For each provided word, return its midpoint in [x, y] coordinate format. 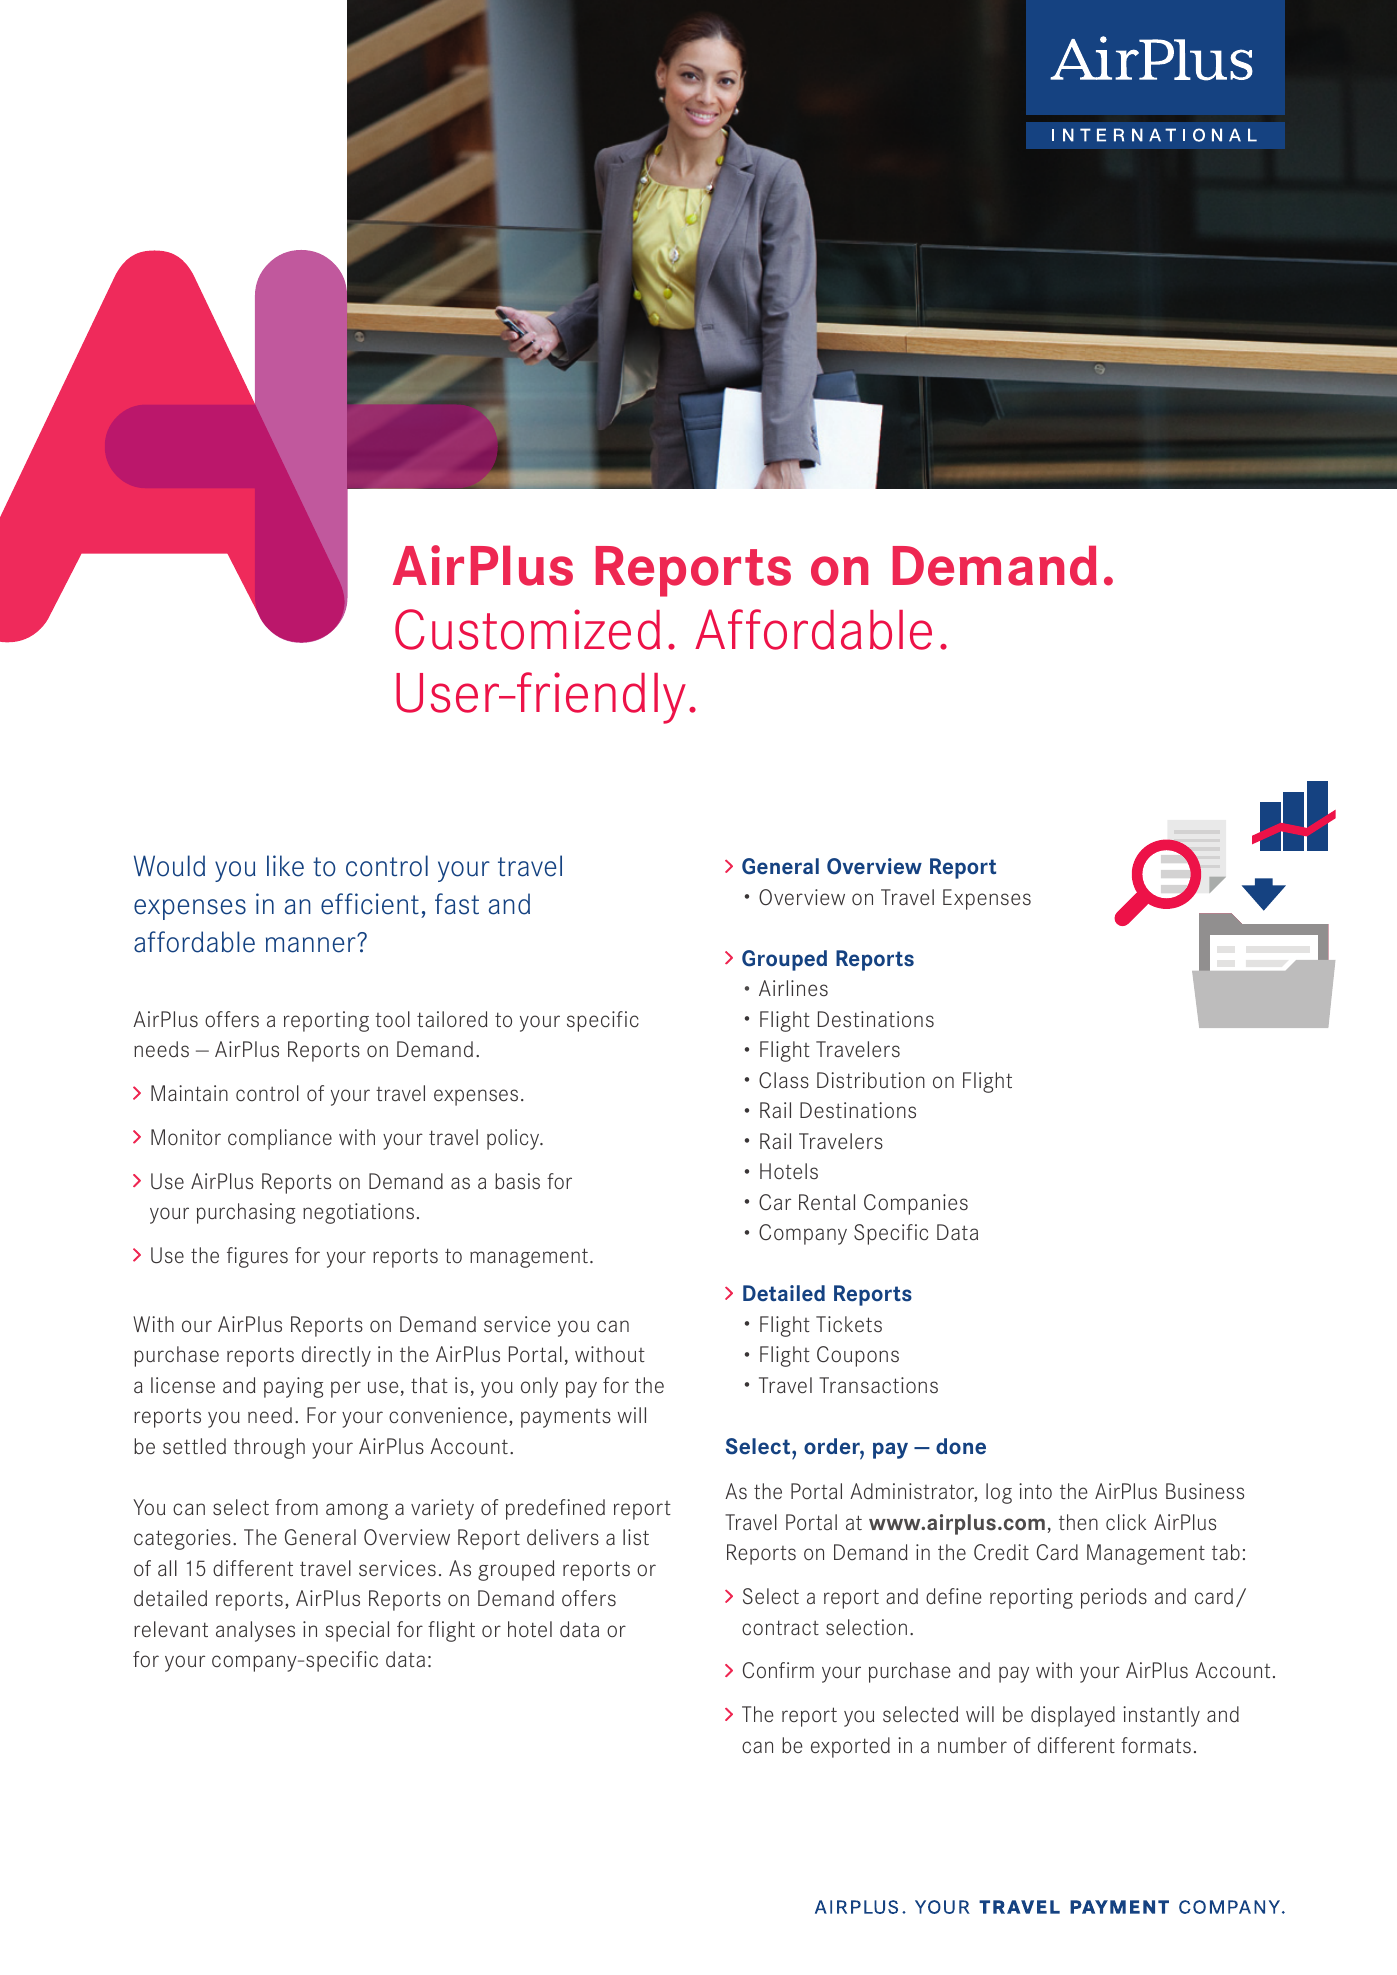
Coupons [858, 1356]
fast [457, 904]
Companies [916, 1204]
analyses [255, 1631]
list [636, 1537]
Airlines [793, 988]
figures [257, 1257]
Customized [527, 629]
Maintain [189, 1093]
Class [784, 1080]
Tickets [849, 1324]
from [296, 1507]
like [285, 866]
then [1078, 1522]
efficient [370, 904]
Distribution [871, 1080]
